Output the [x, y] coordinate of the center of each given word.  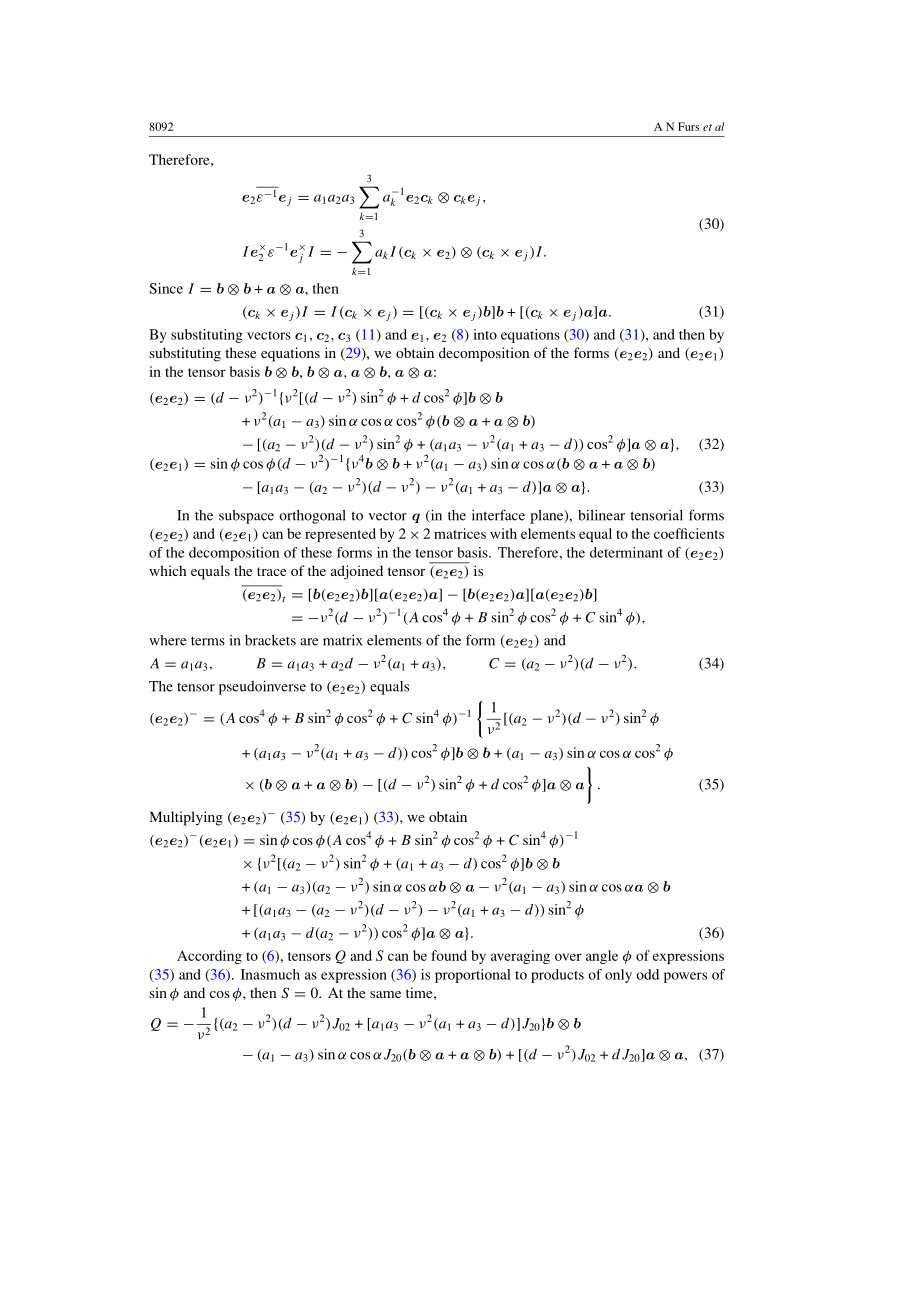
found [449, 955]
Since [166, 288]
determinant [626, 552]
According [209, 957]
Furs [689, 126]
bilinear [601, 515]
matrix [343, 640]
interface [498, 515]
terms [208, 641]
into [485, 334]
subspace [246, 517]
